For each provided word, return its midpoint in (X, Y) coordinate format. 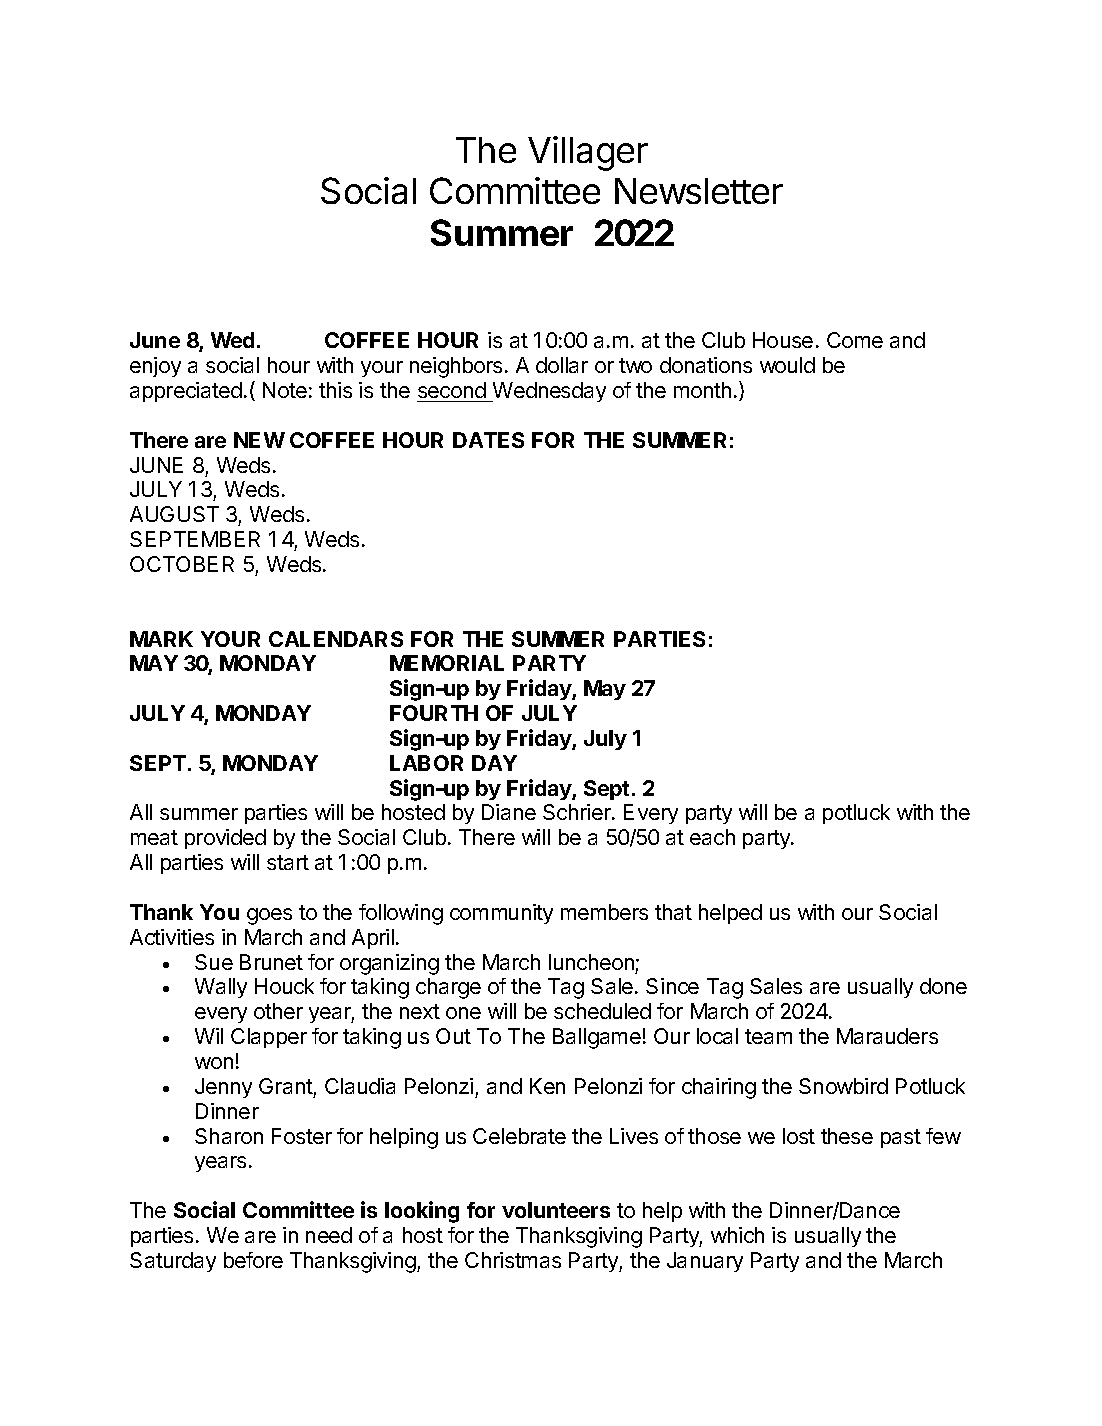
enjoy (155, 367)
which (737, 1235)
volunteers (556, 1210)
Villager (588, 153)
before (253, 1260)
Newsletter (699, 191)
